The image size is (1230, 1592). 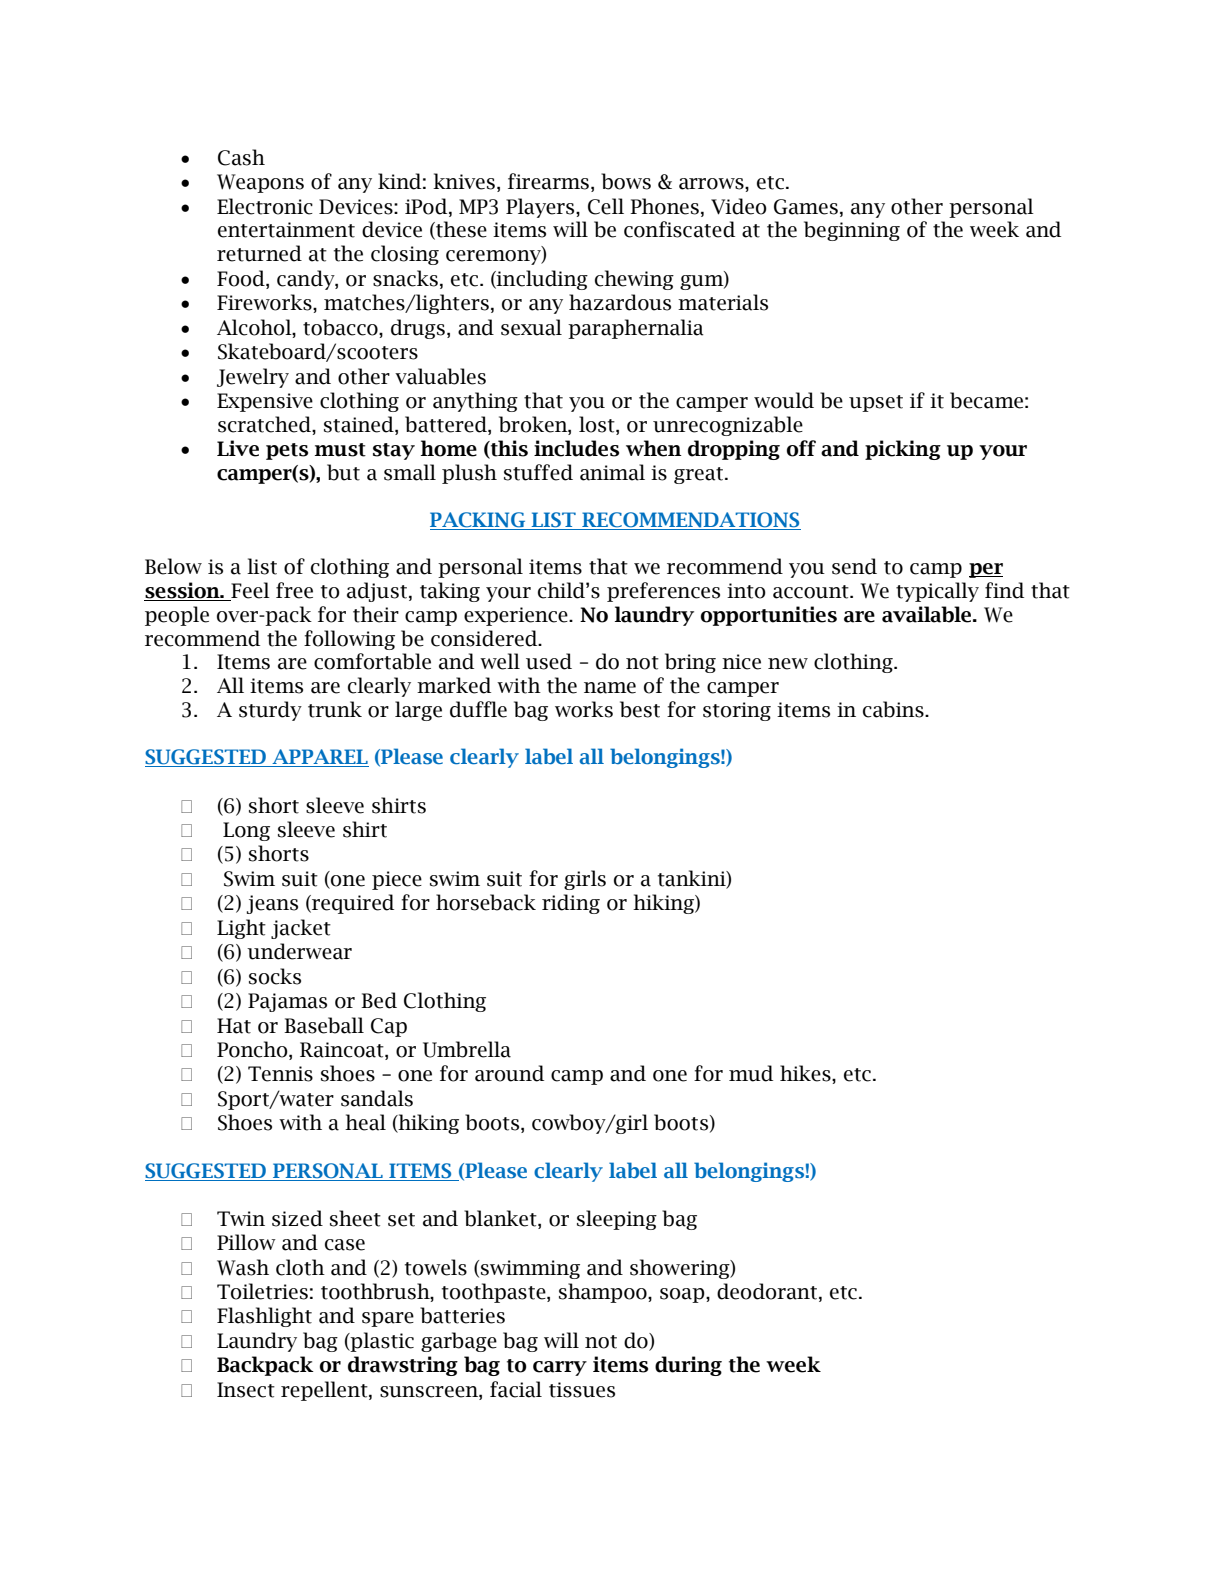 I want to click on riding, so click(x=571, y=904).
